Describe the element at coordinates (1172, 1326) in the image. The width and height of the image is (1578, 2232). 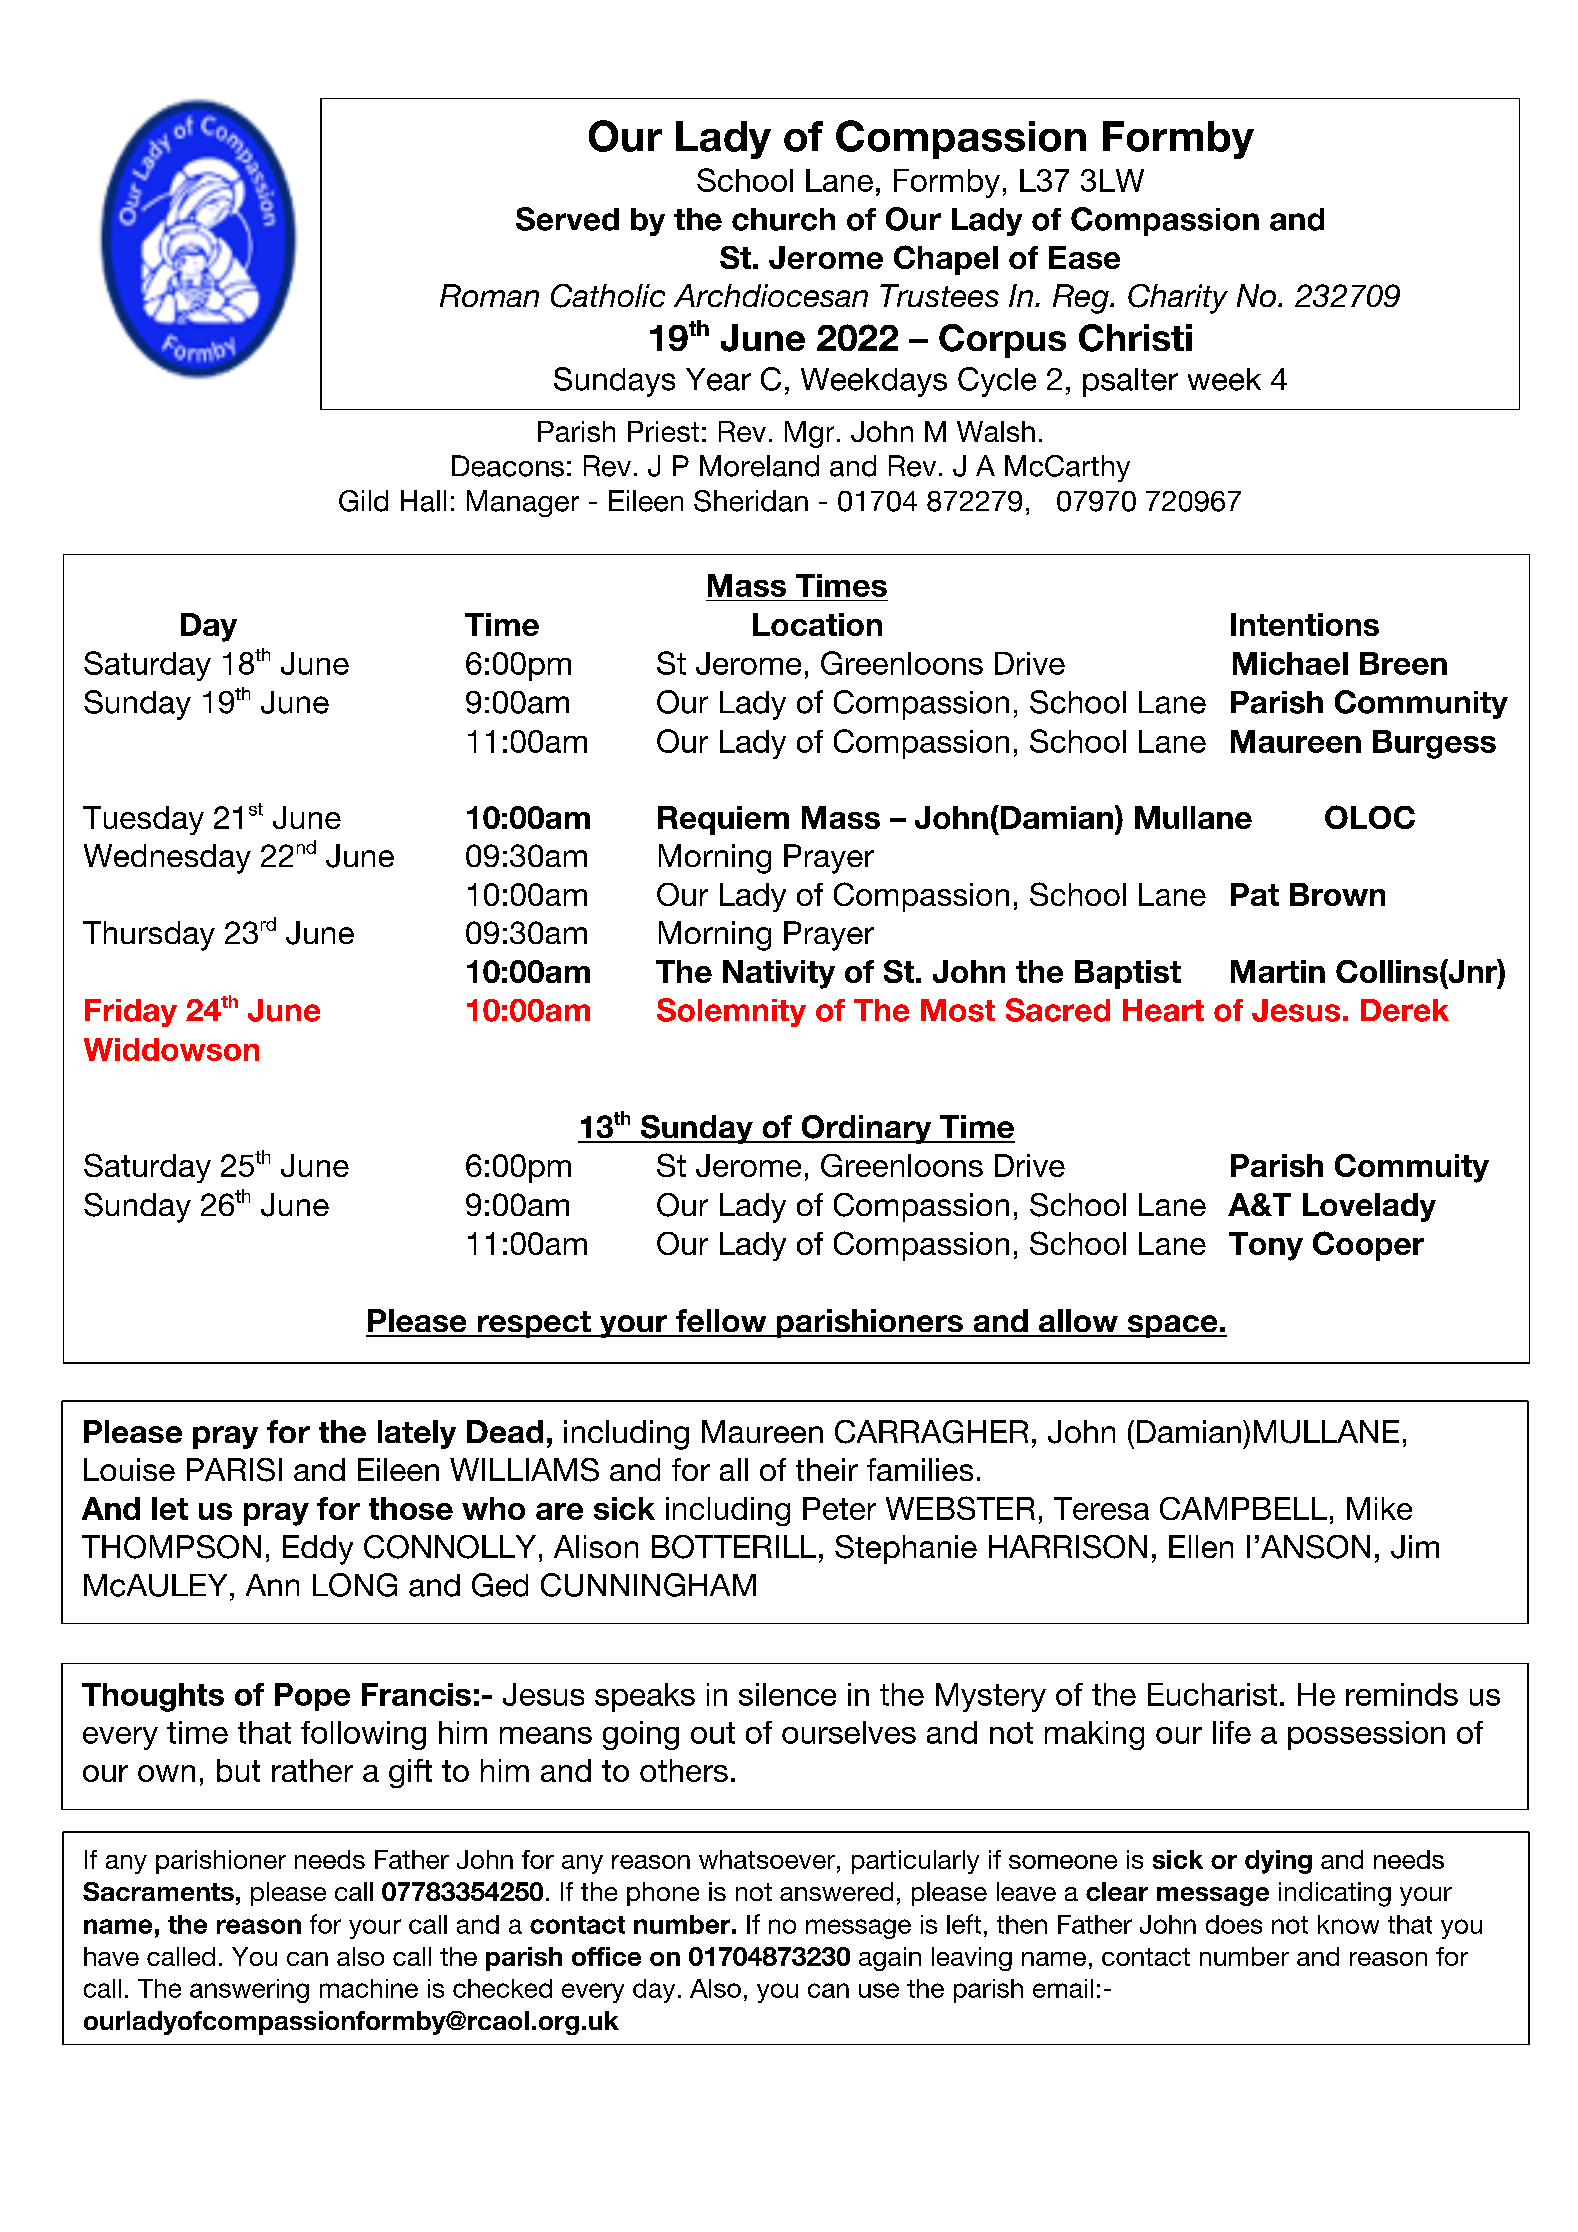
I see `space` at that location.
